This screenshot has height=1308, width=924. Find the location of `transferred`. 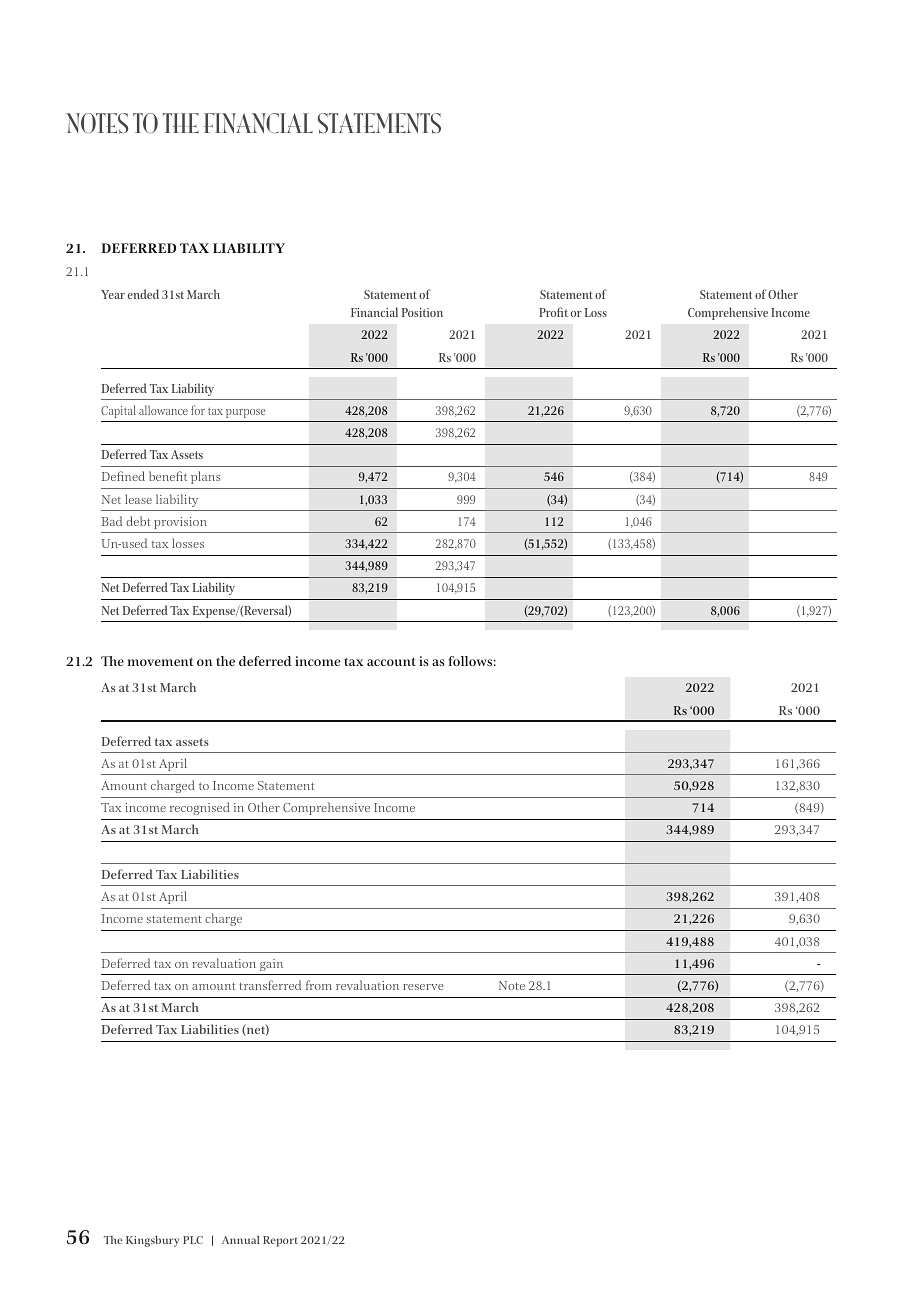

transferred is located at coordinates (270, 985).
